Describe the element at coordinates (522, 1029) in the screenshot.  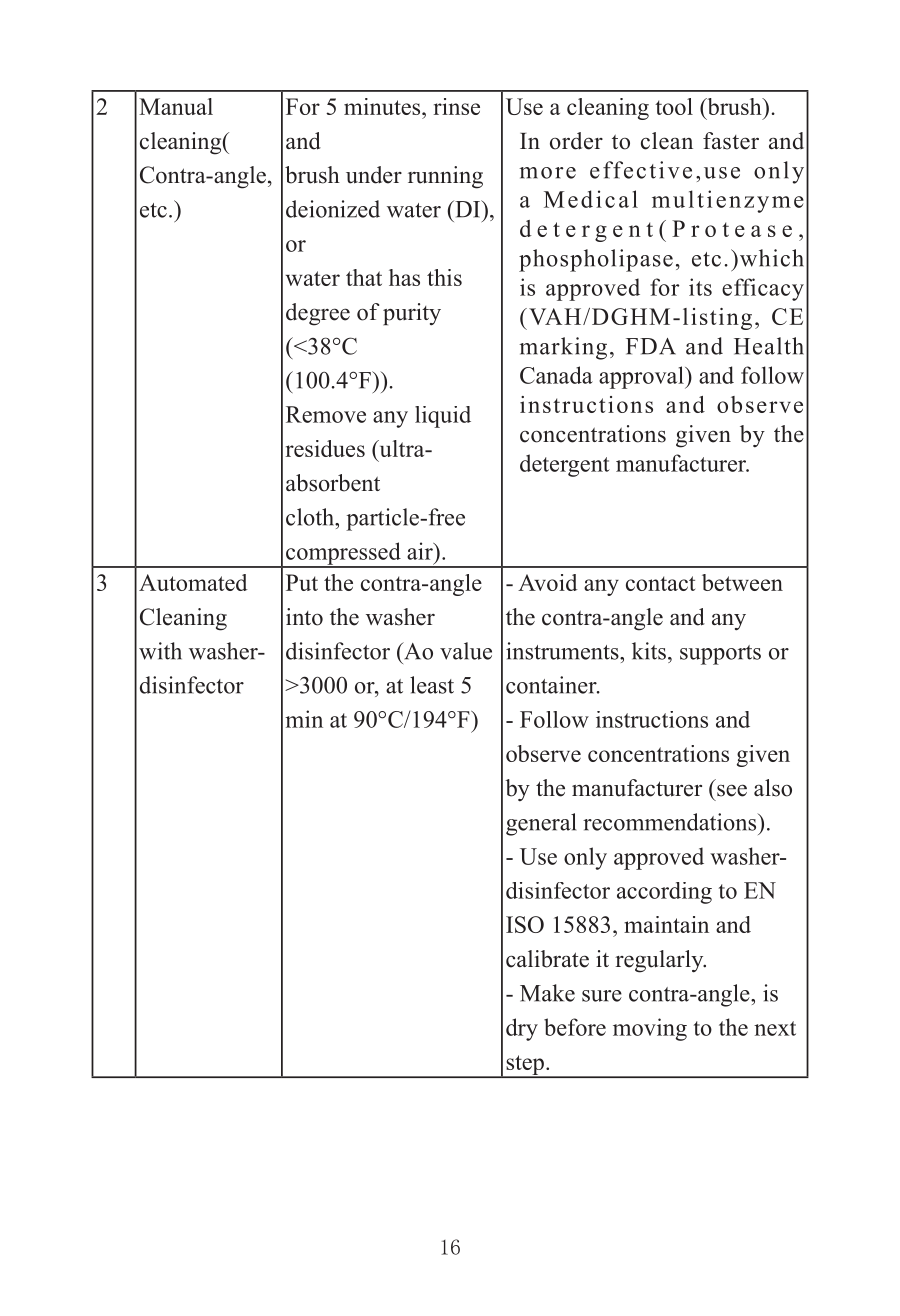
I see `dry` at that location.
